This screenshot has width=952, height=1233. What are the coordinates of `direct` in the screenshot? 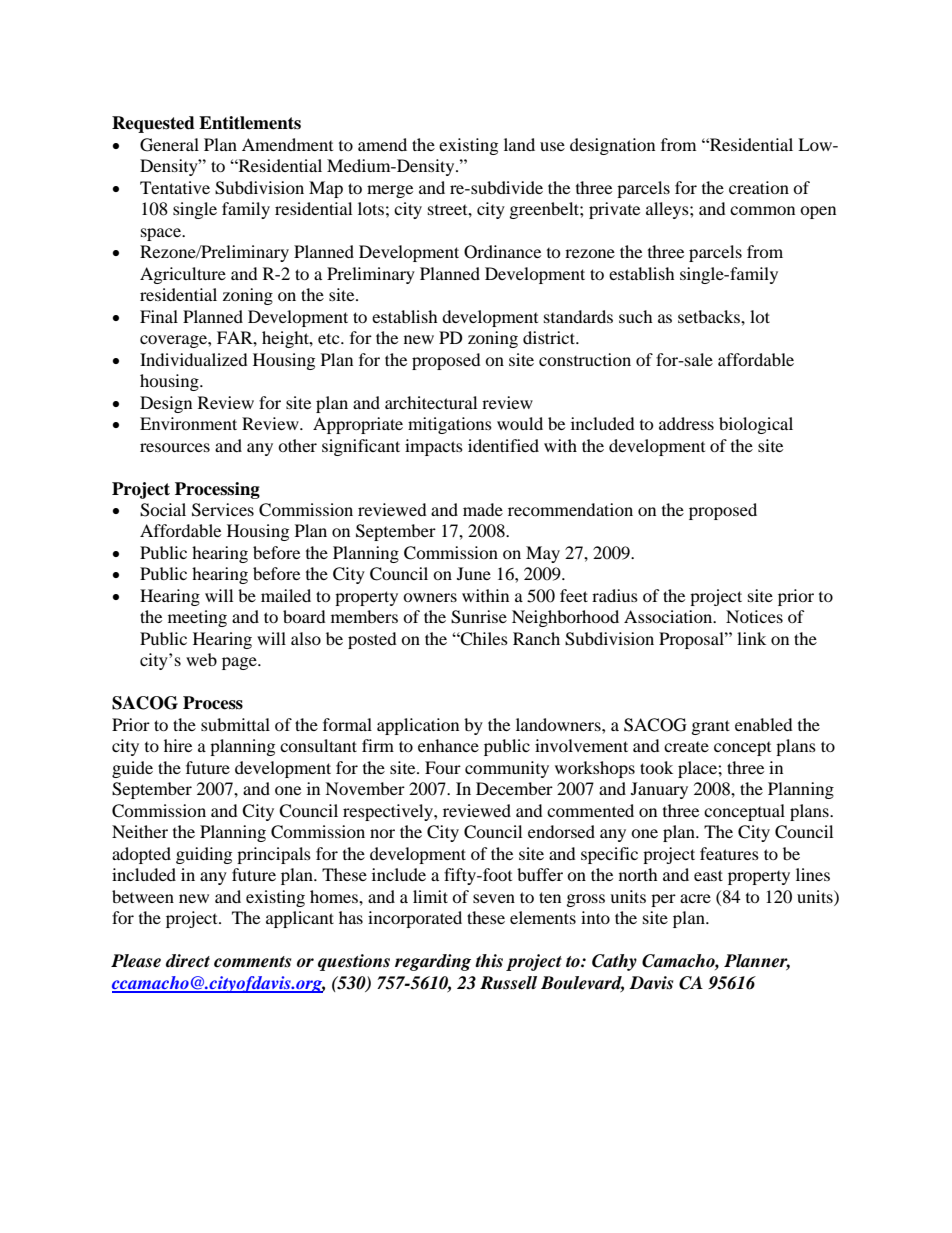 It's located at (188, 961).
